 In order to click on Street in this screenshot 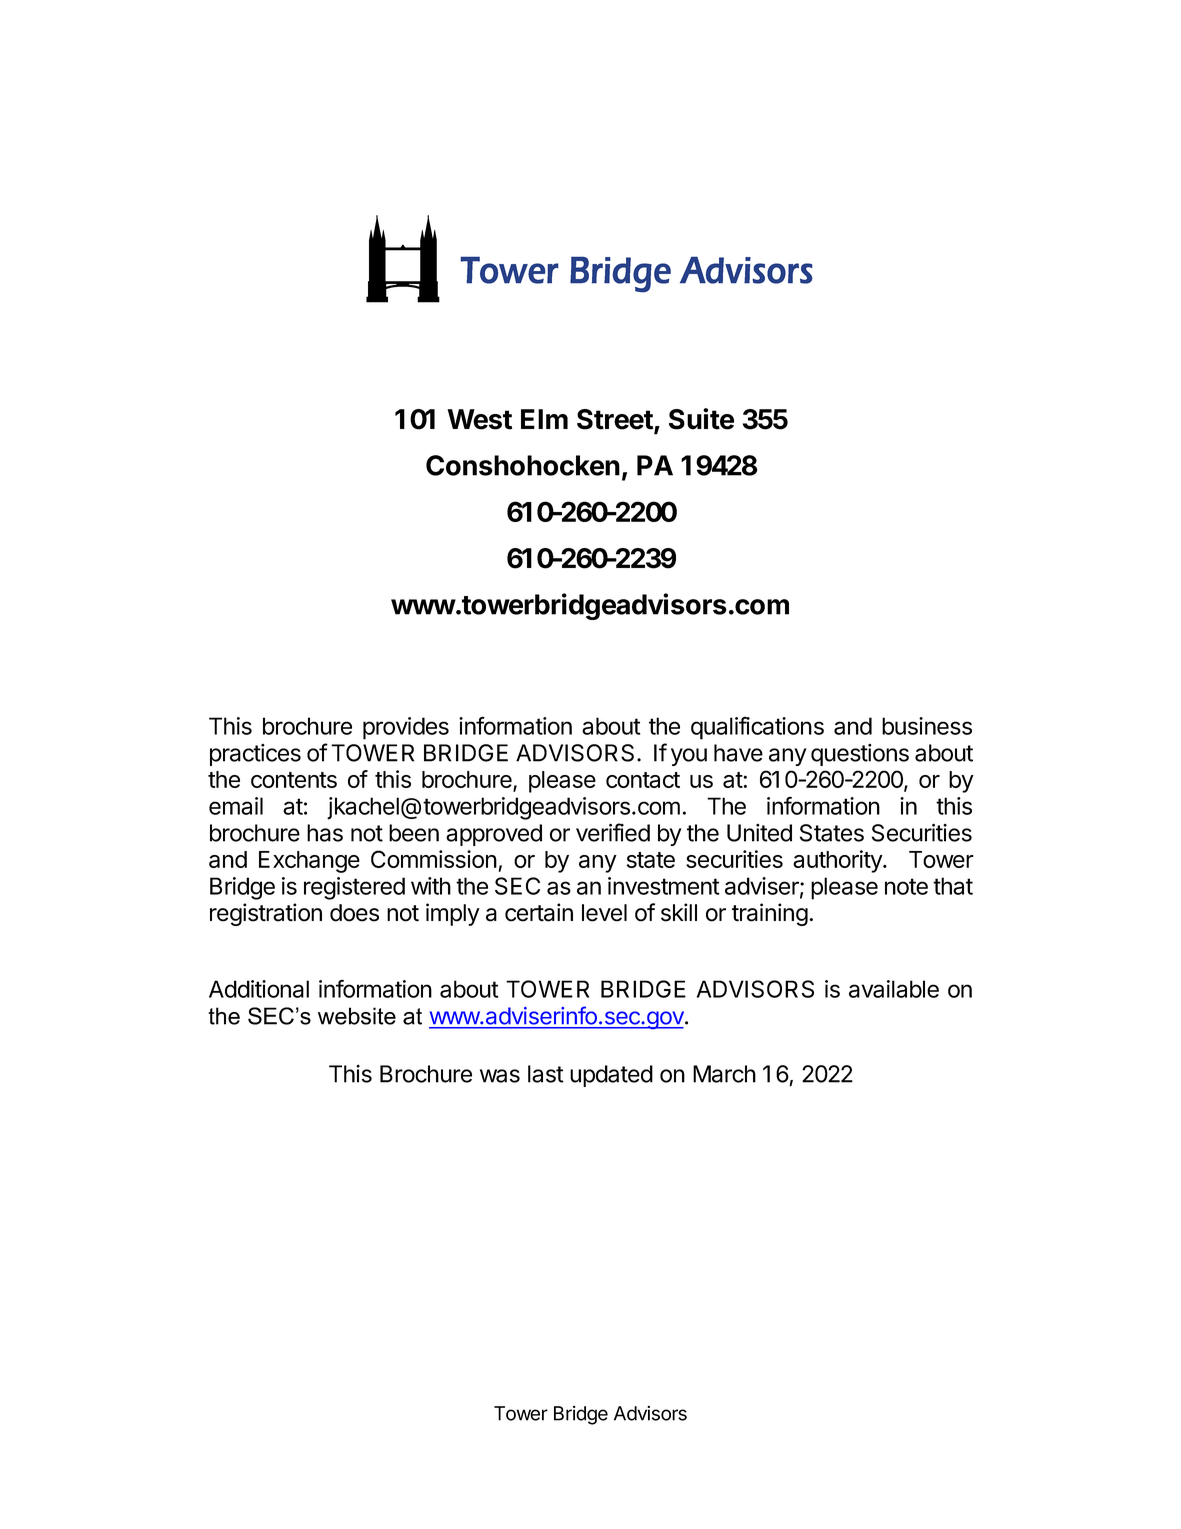, I will do `click(616, 420)`.
